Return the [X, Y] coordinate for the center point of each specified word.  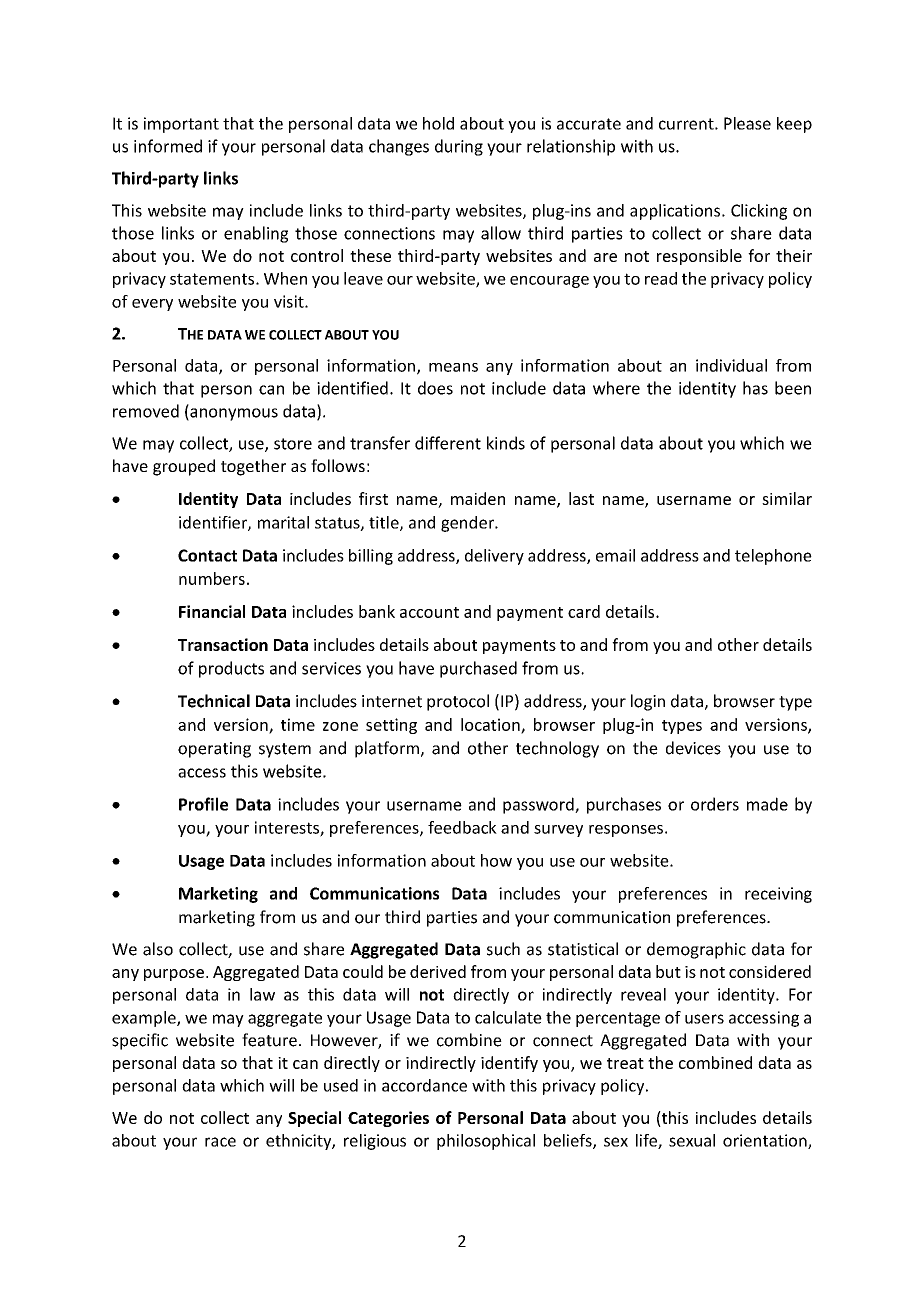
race [220, 1142]
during [459, 147]
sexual [692, 1140]
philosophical [486, 1142]
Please [747, 123]
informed [168, 146]
